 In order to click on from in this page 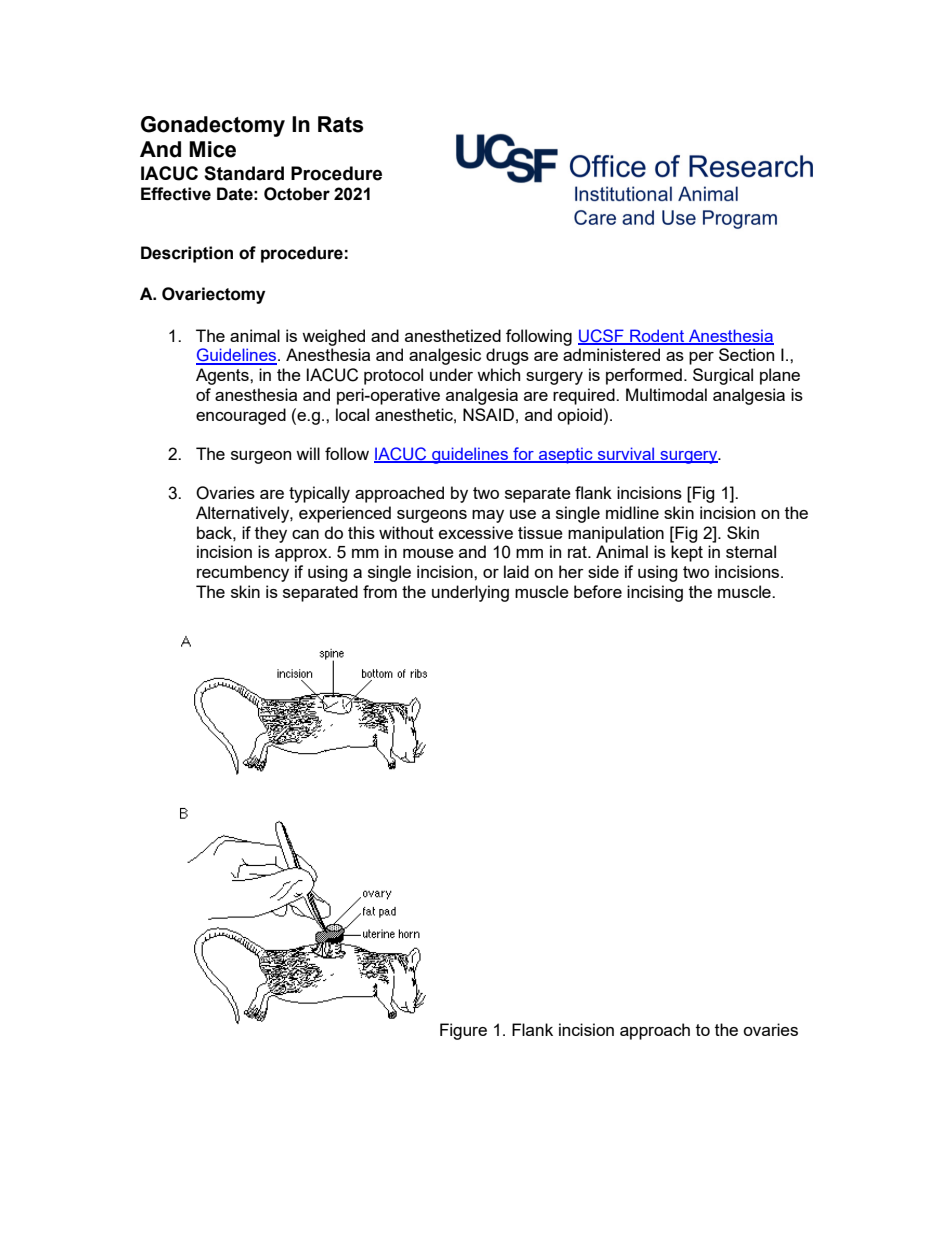, I will do `click(380, 591)`.
